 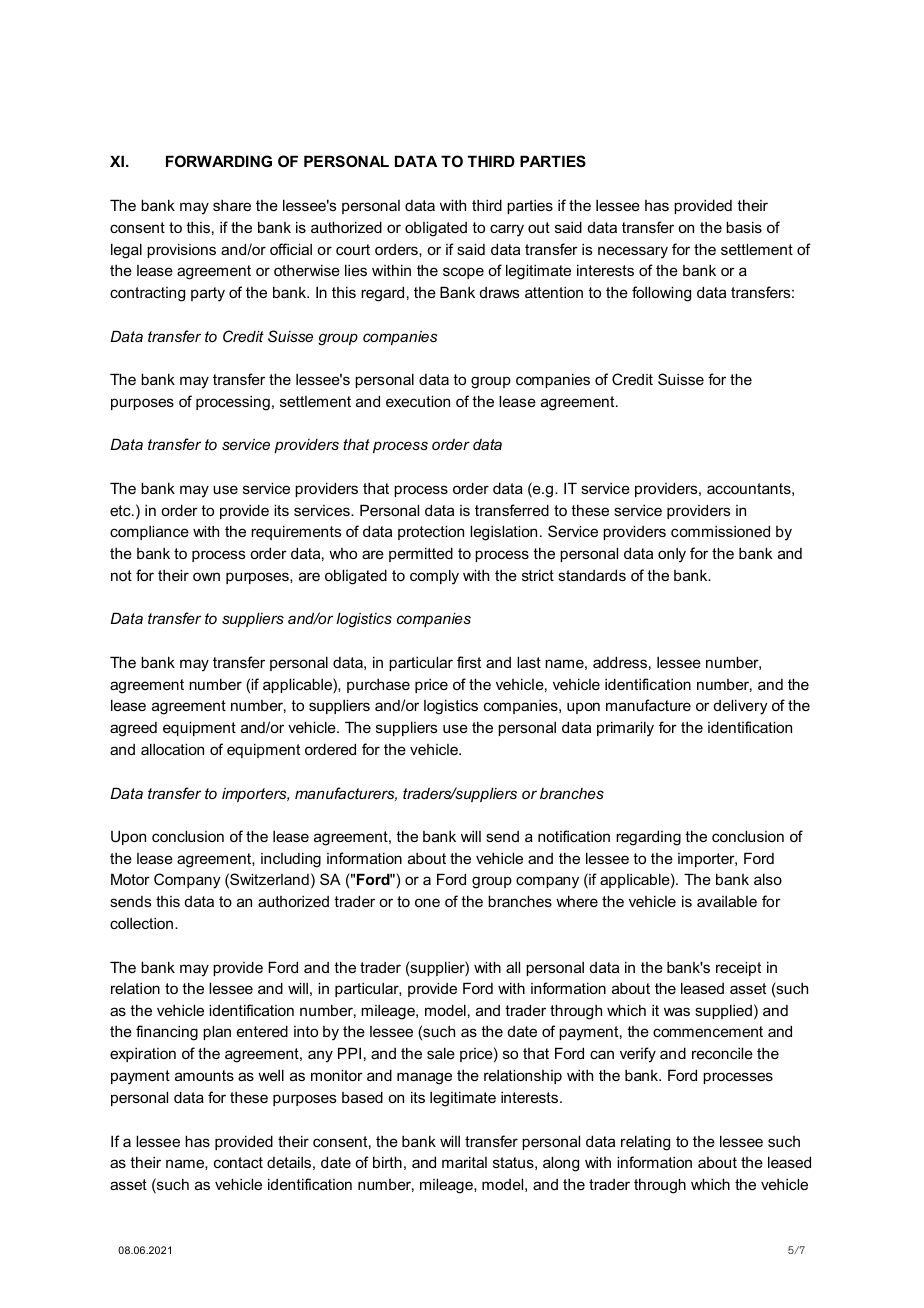 I want to click on commissioned, so click(x=720, y=531).
